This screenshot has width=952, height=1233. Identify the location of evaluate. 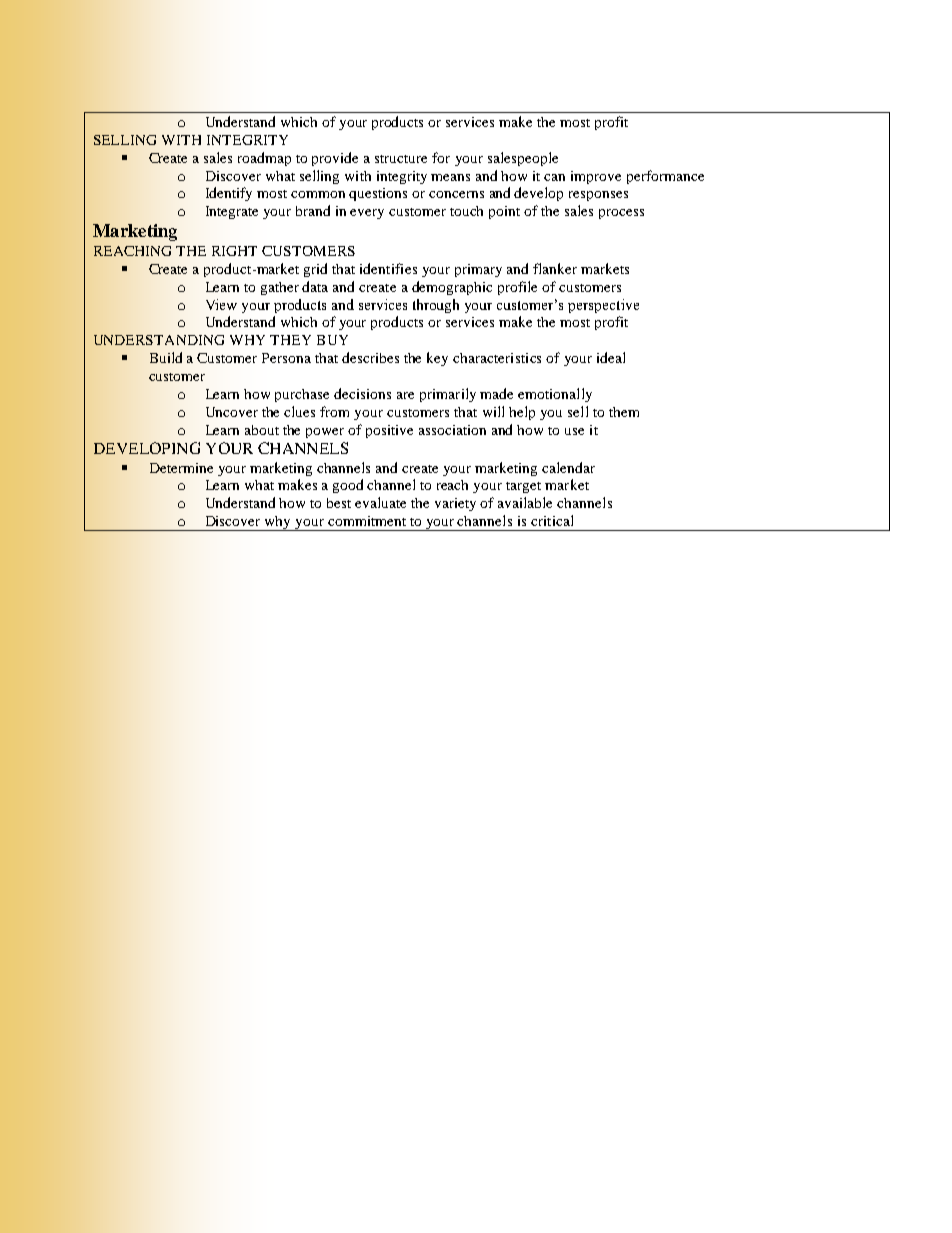
(380, 502).
